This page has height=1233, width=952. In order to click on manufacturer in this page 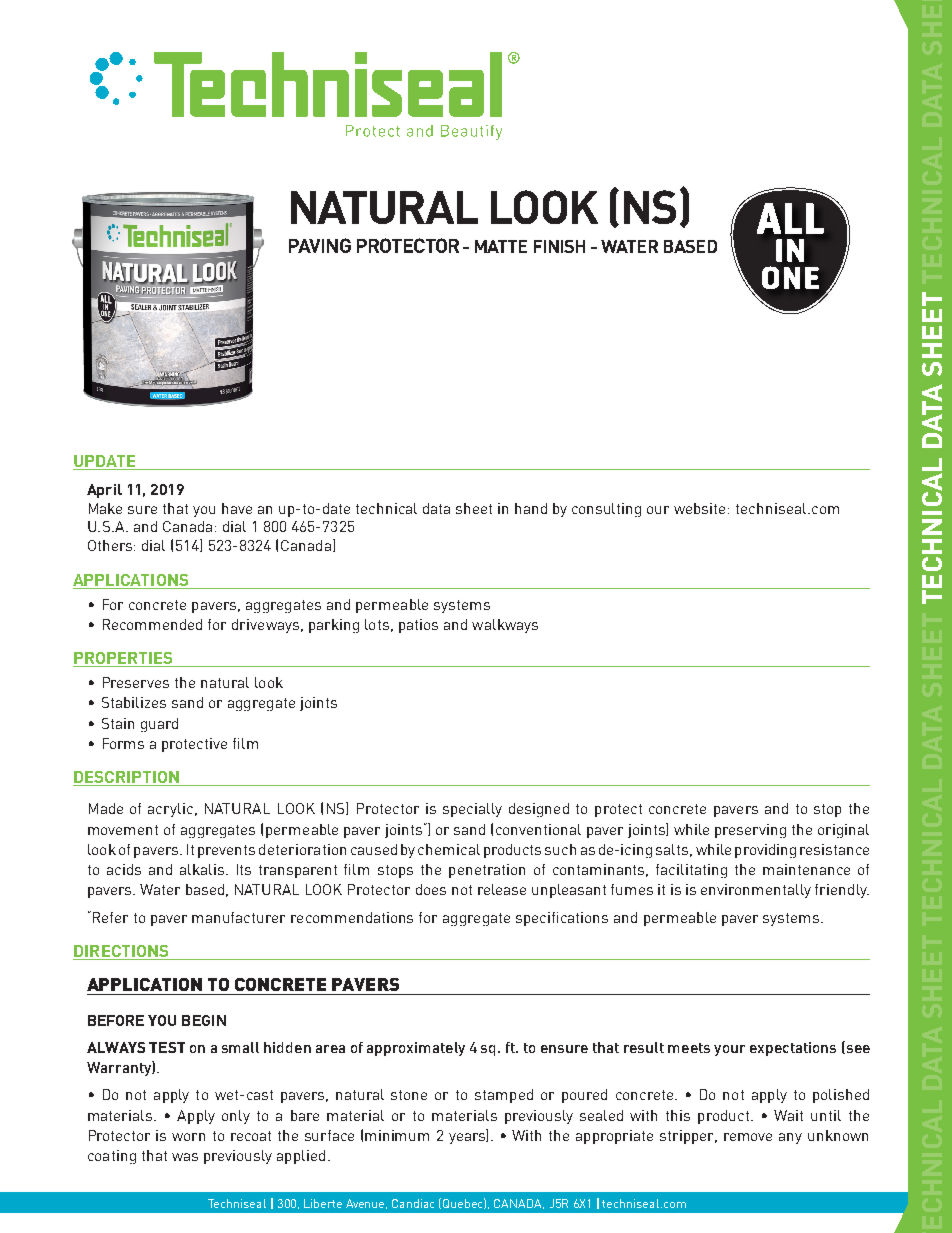, I will do `click(238, 917)`.
